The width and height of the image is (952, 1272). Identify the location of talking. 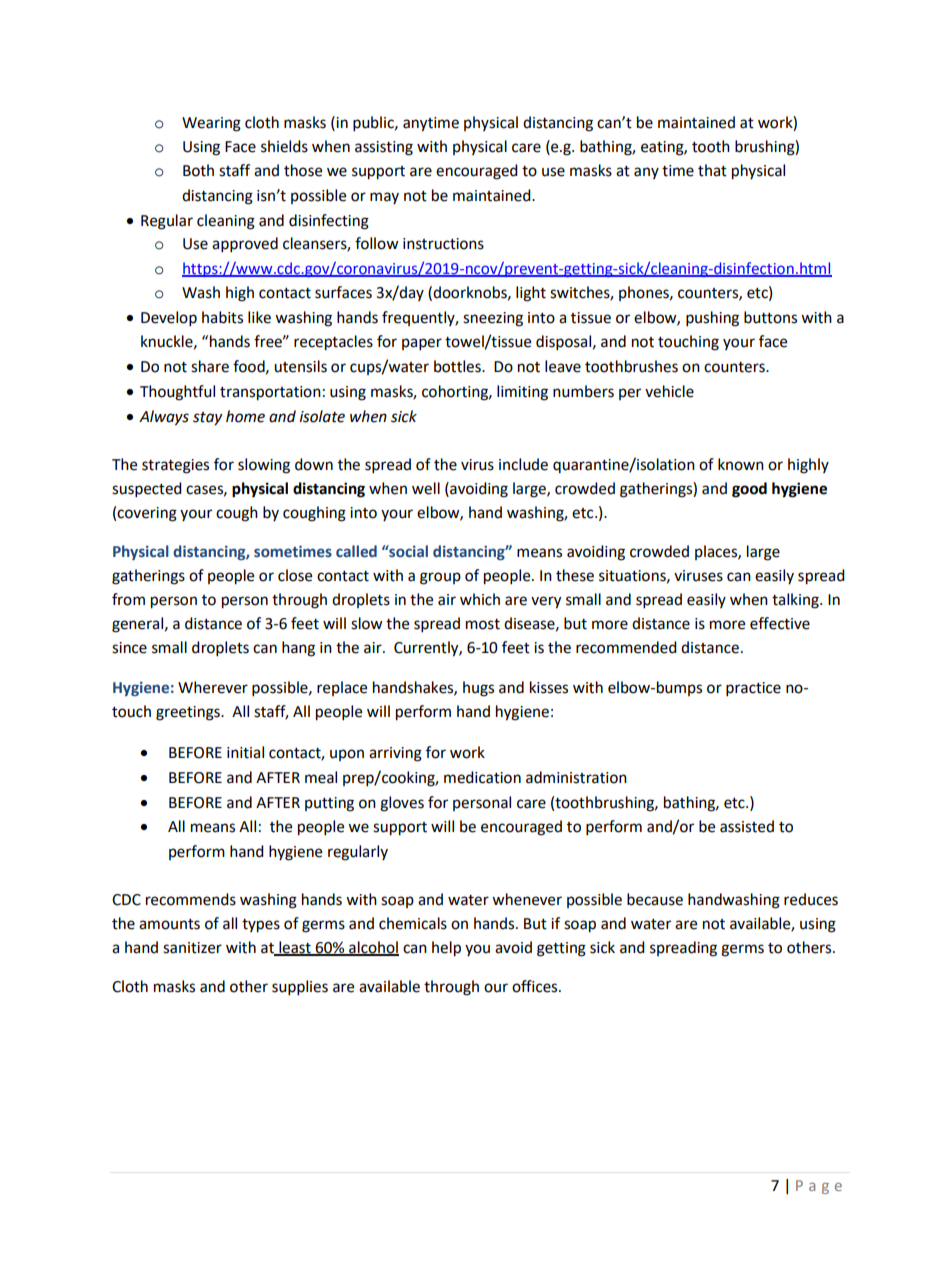
(796, 601).
